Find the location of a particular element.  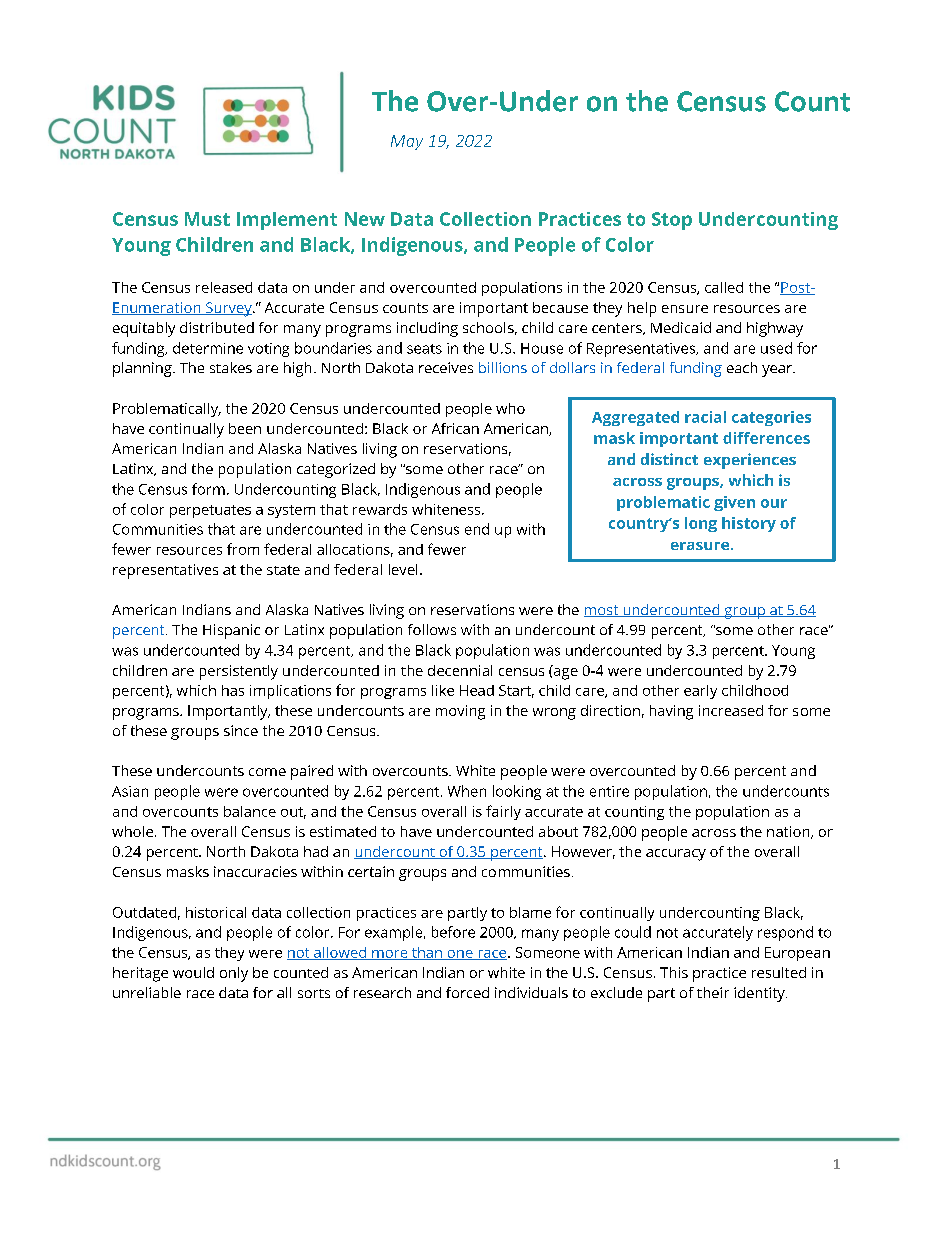

May is located at coordinates (407, 142).
